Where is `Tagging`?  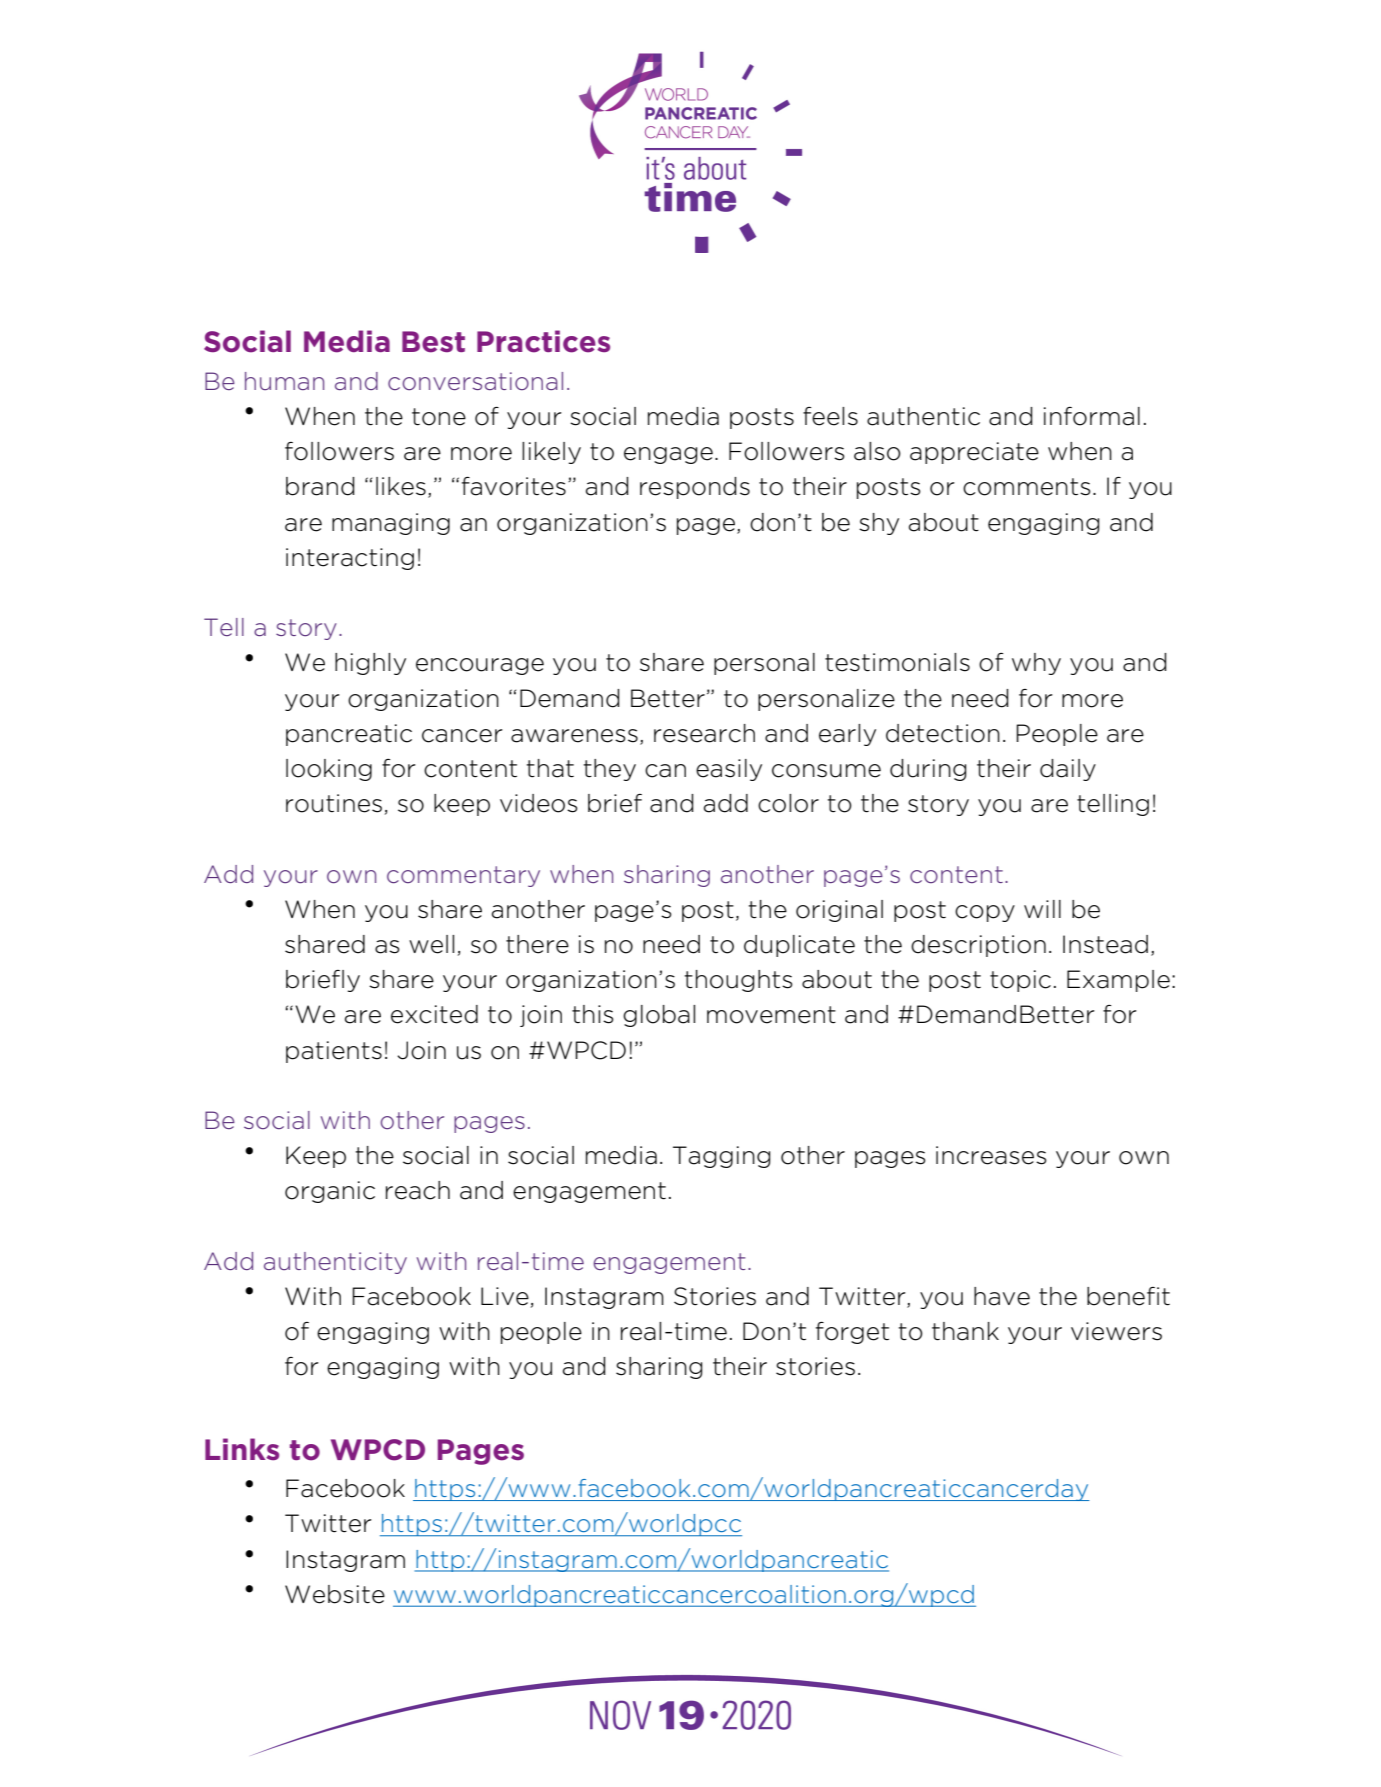
Tagging is located at coordinates (722, 1157).
